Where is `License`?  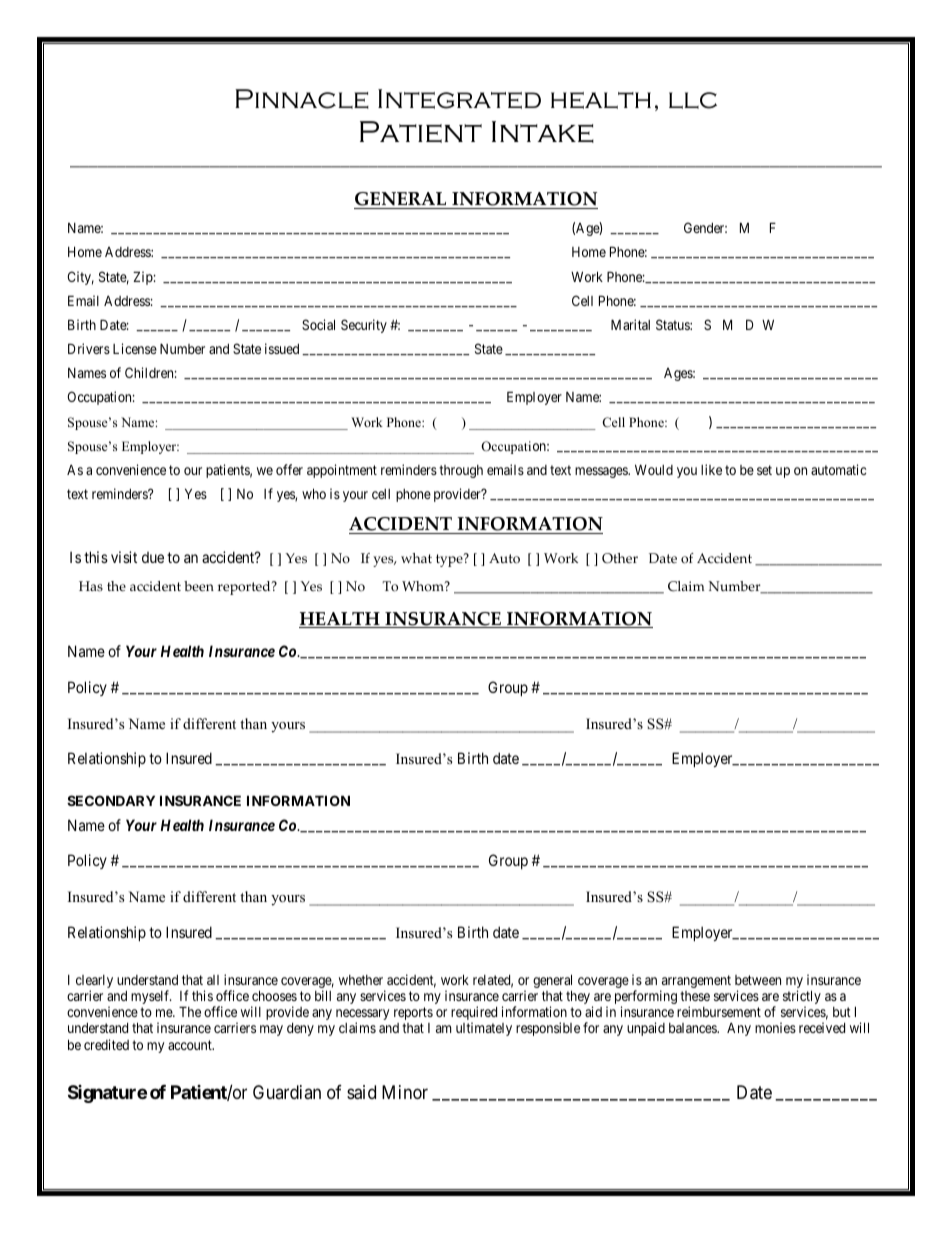
License is located at coordinates (135, 348).
